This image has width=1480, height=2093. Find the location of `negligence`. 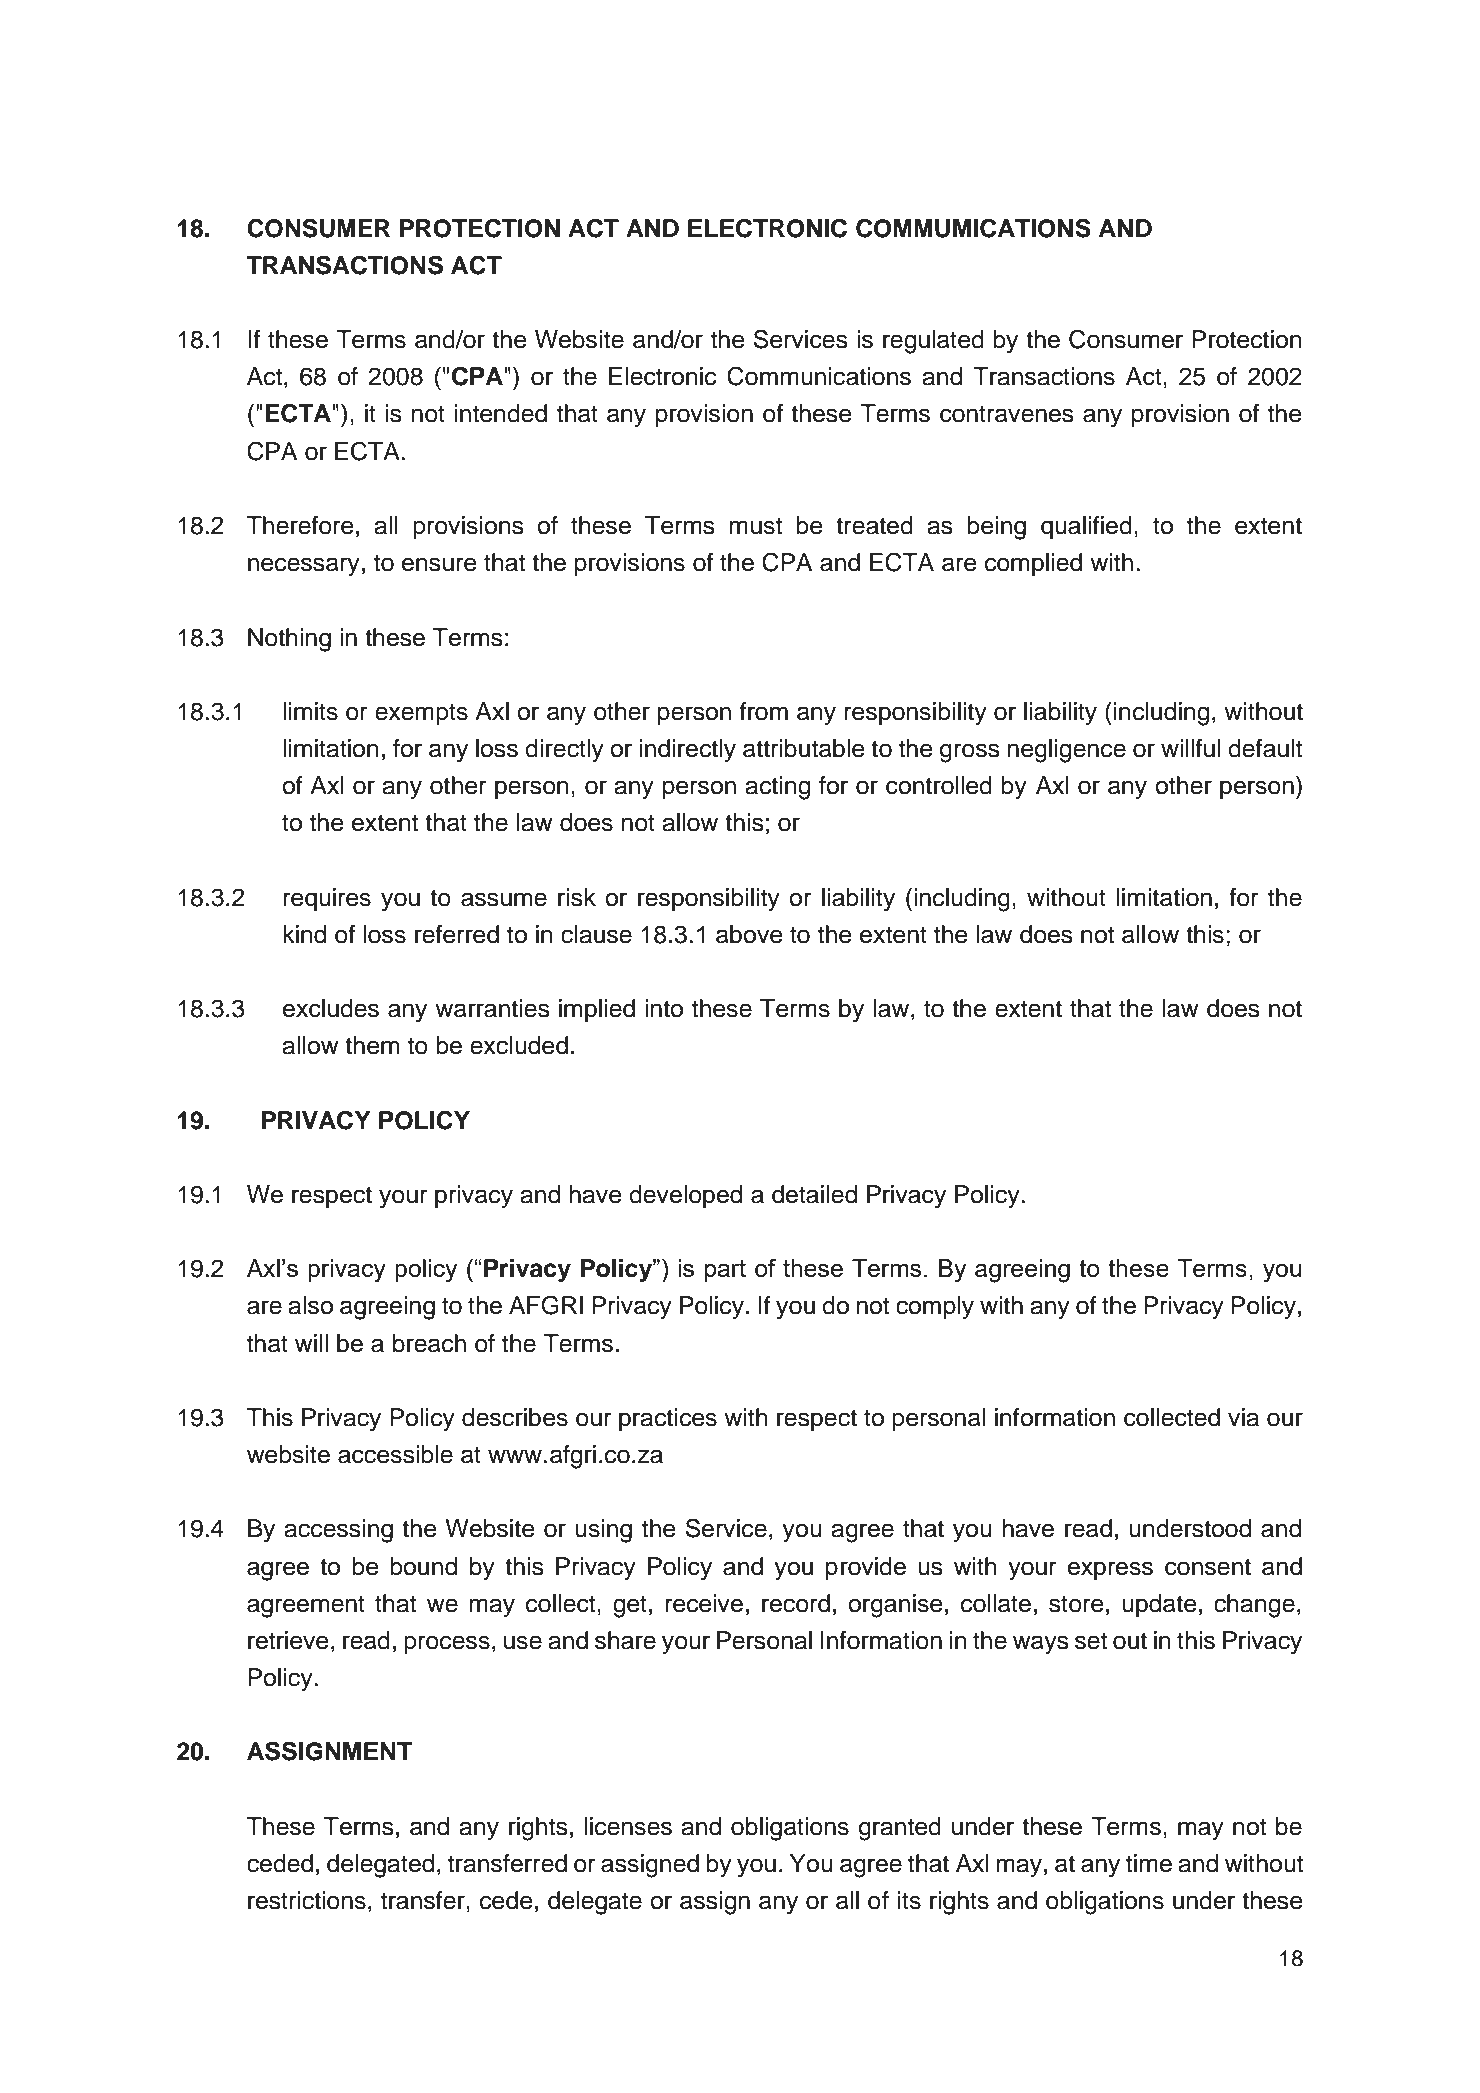

negligence is located at coordinates (1067, 751).
